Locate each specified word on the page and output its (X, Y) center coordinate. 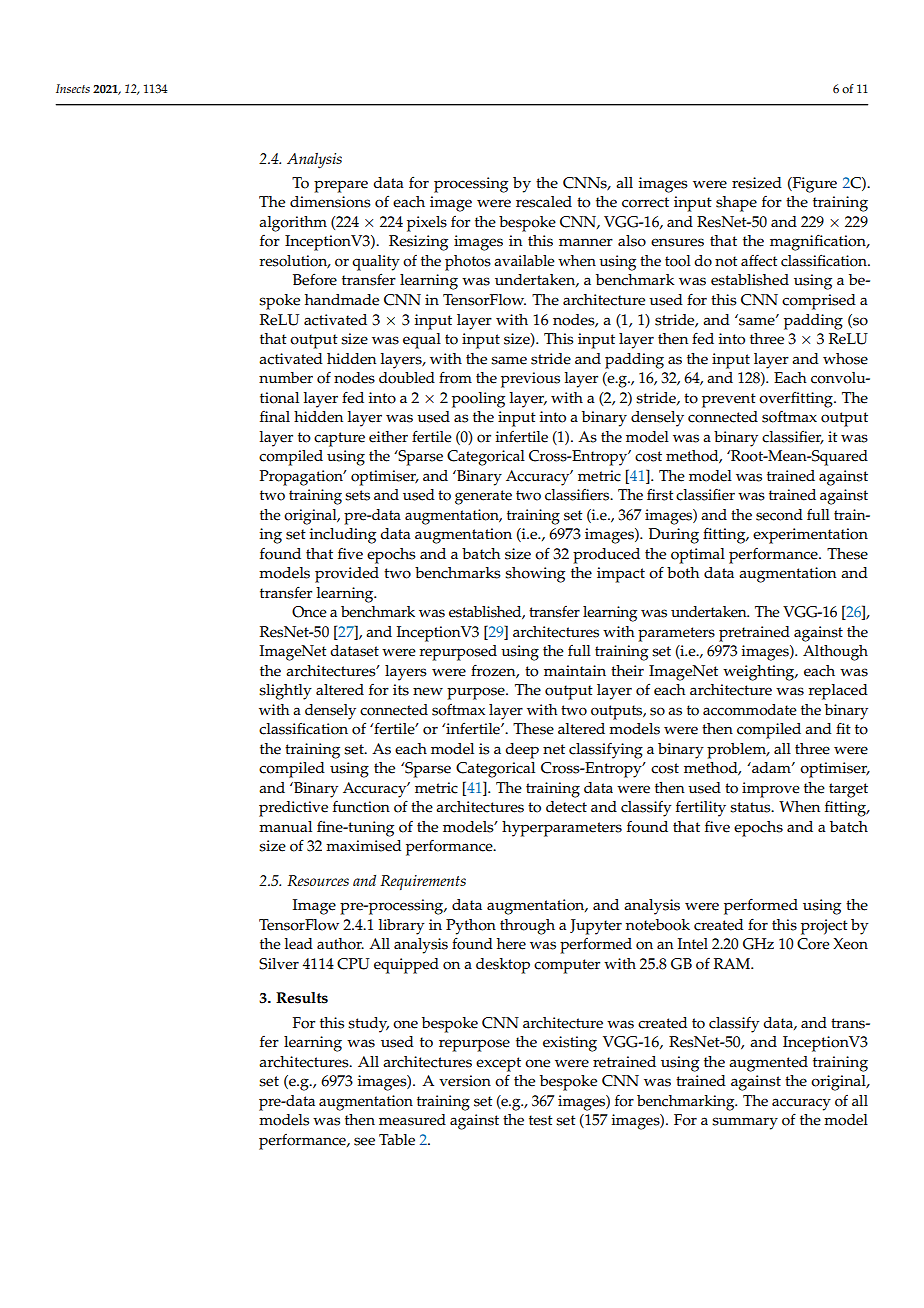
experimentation (810, 536)
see (364, 1141)
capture (339, 439)
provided (347, 575)
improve (771, 790)
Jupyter (596, 927)
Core (813, 944)
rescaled (544, 202)
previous (530, 380)
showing (535, 575)
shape (736, 204)
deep (522, 751)
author (340, 944)
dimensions (330, 202)
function (361, 807)
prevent (729, 400)
